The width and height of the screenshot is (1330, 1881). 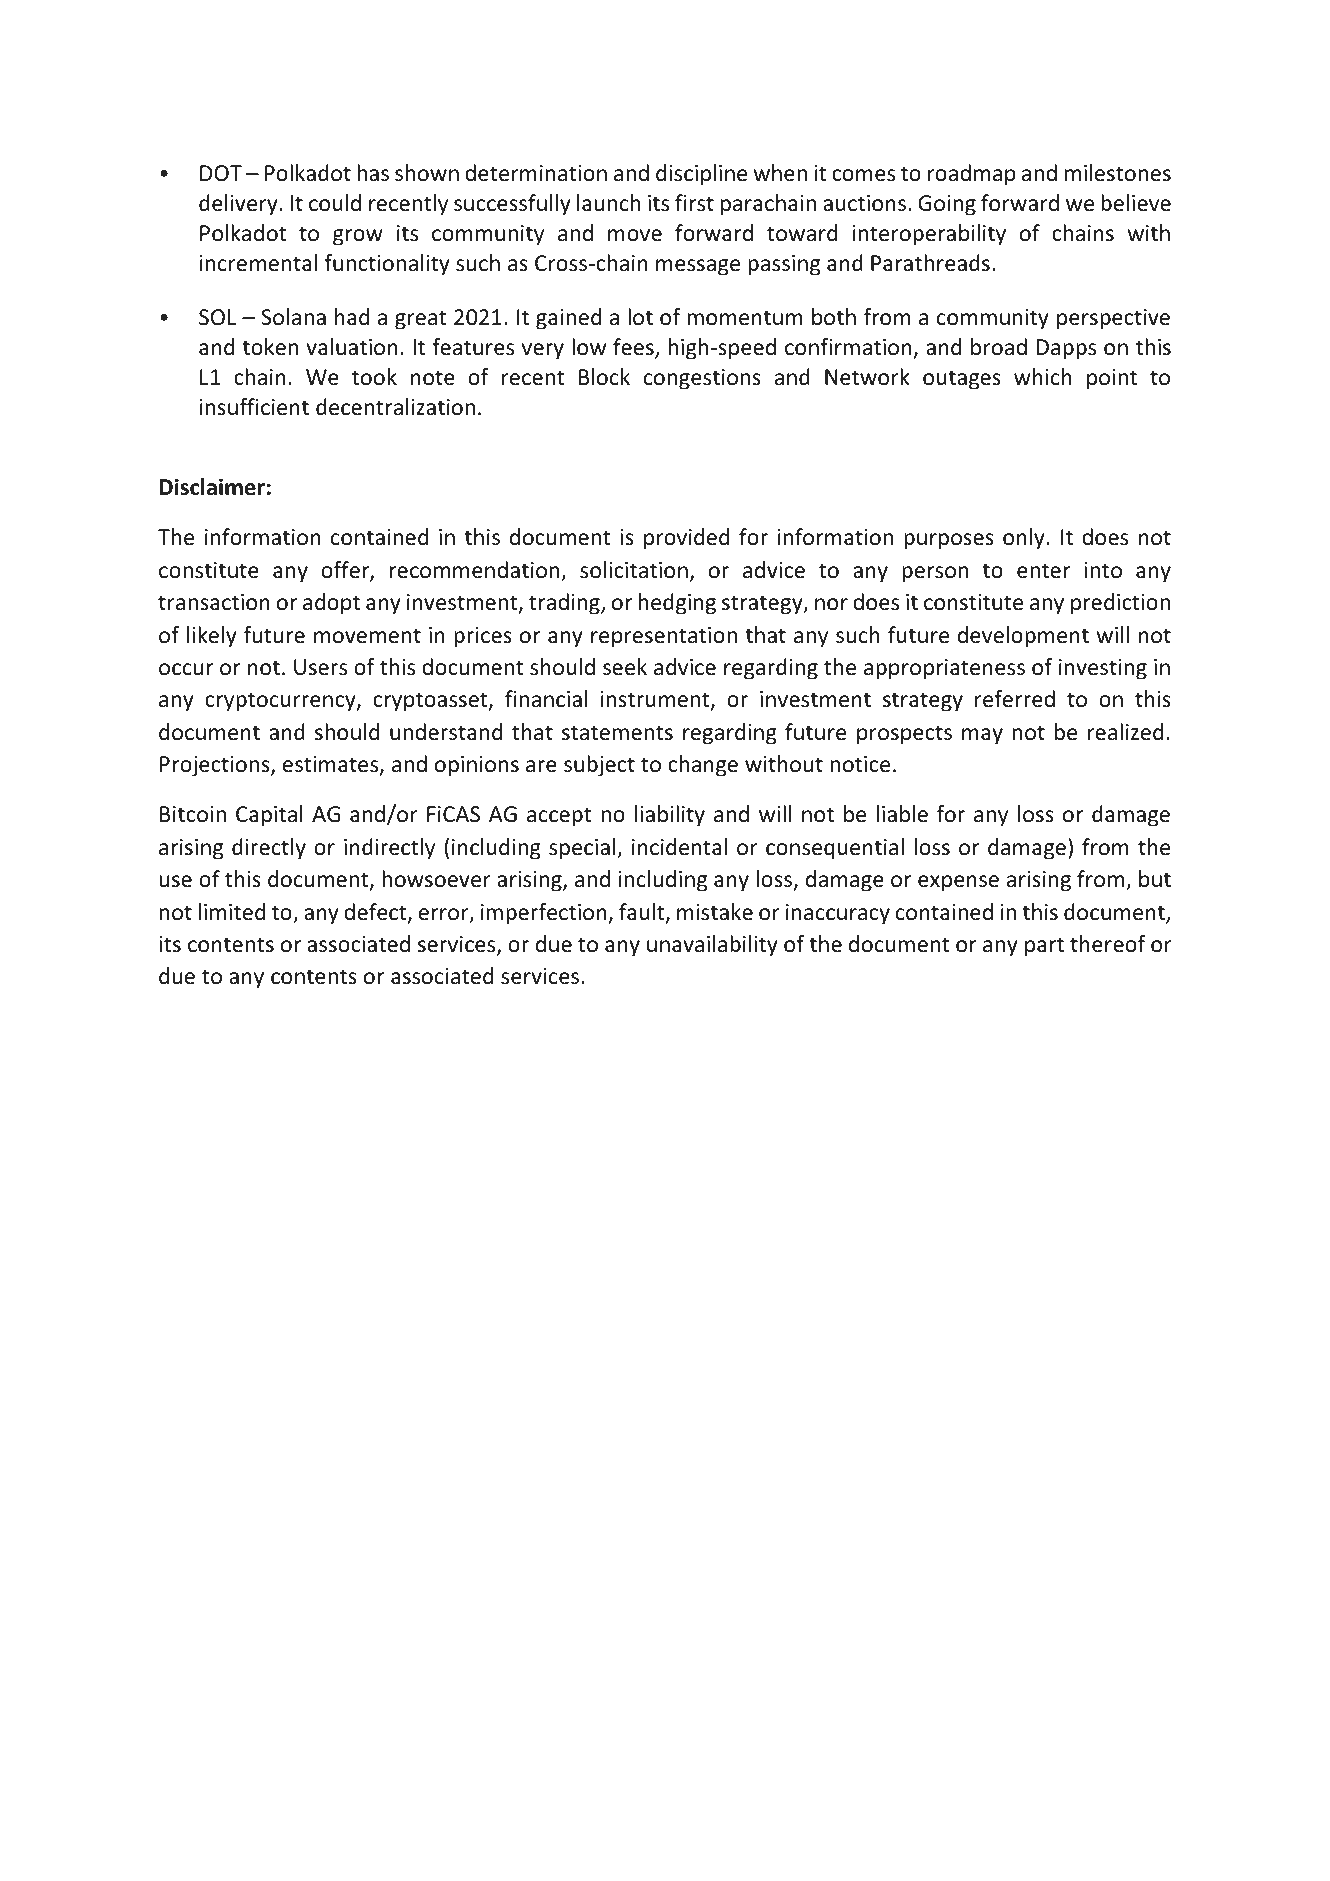 I want to click on development, so click(x=1023, y=637).
